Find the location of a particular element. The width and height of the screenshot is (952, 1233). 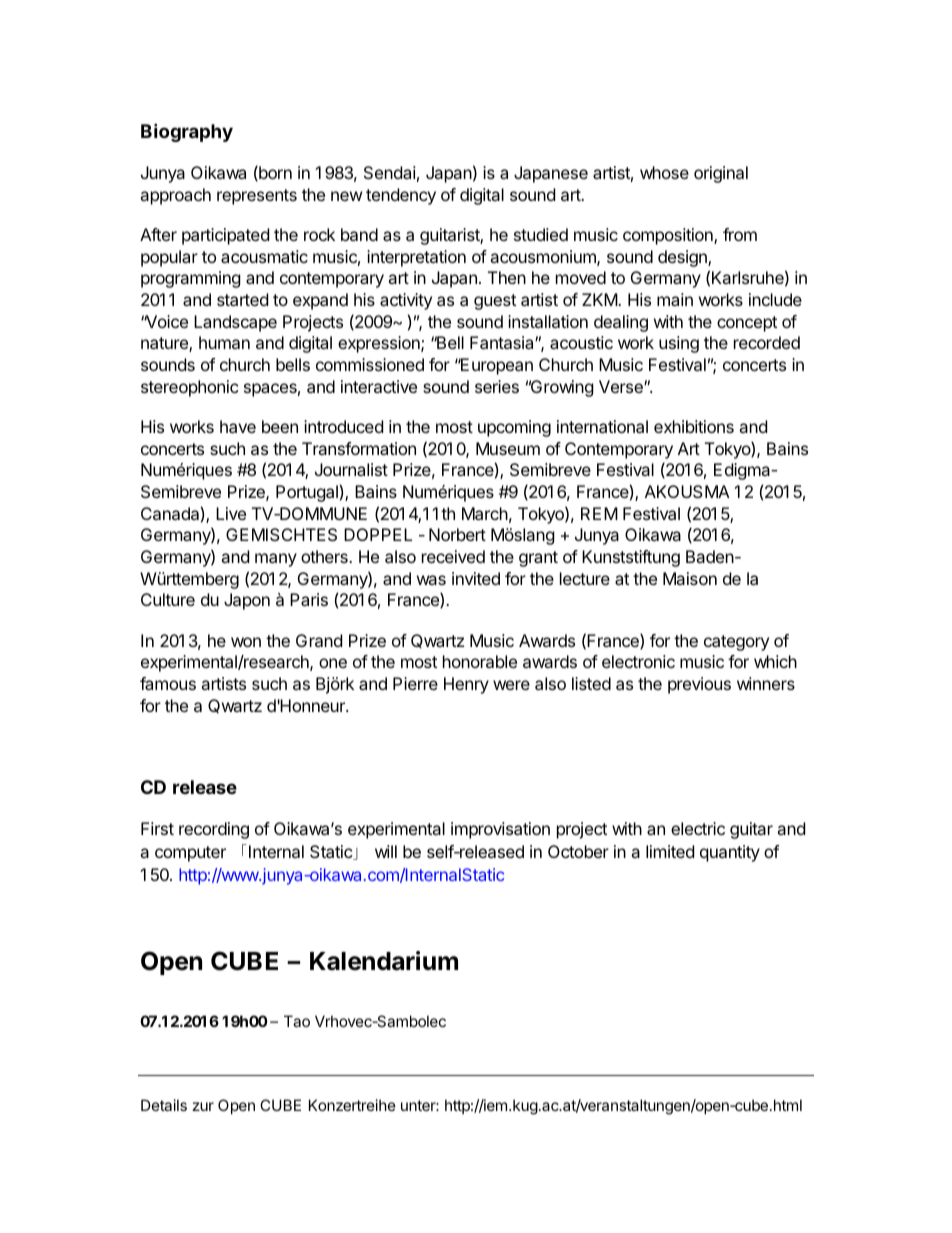

series is located at coordinates (497, 386).
